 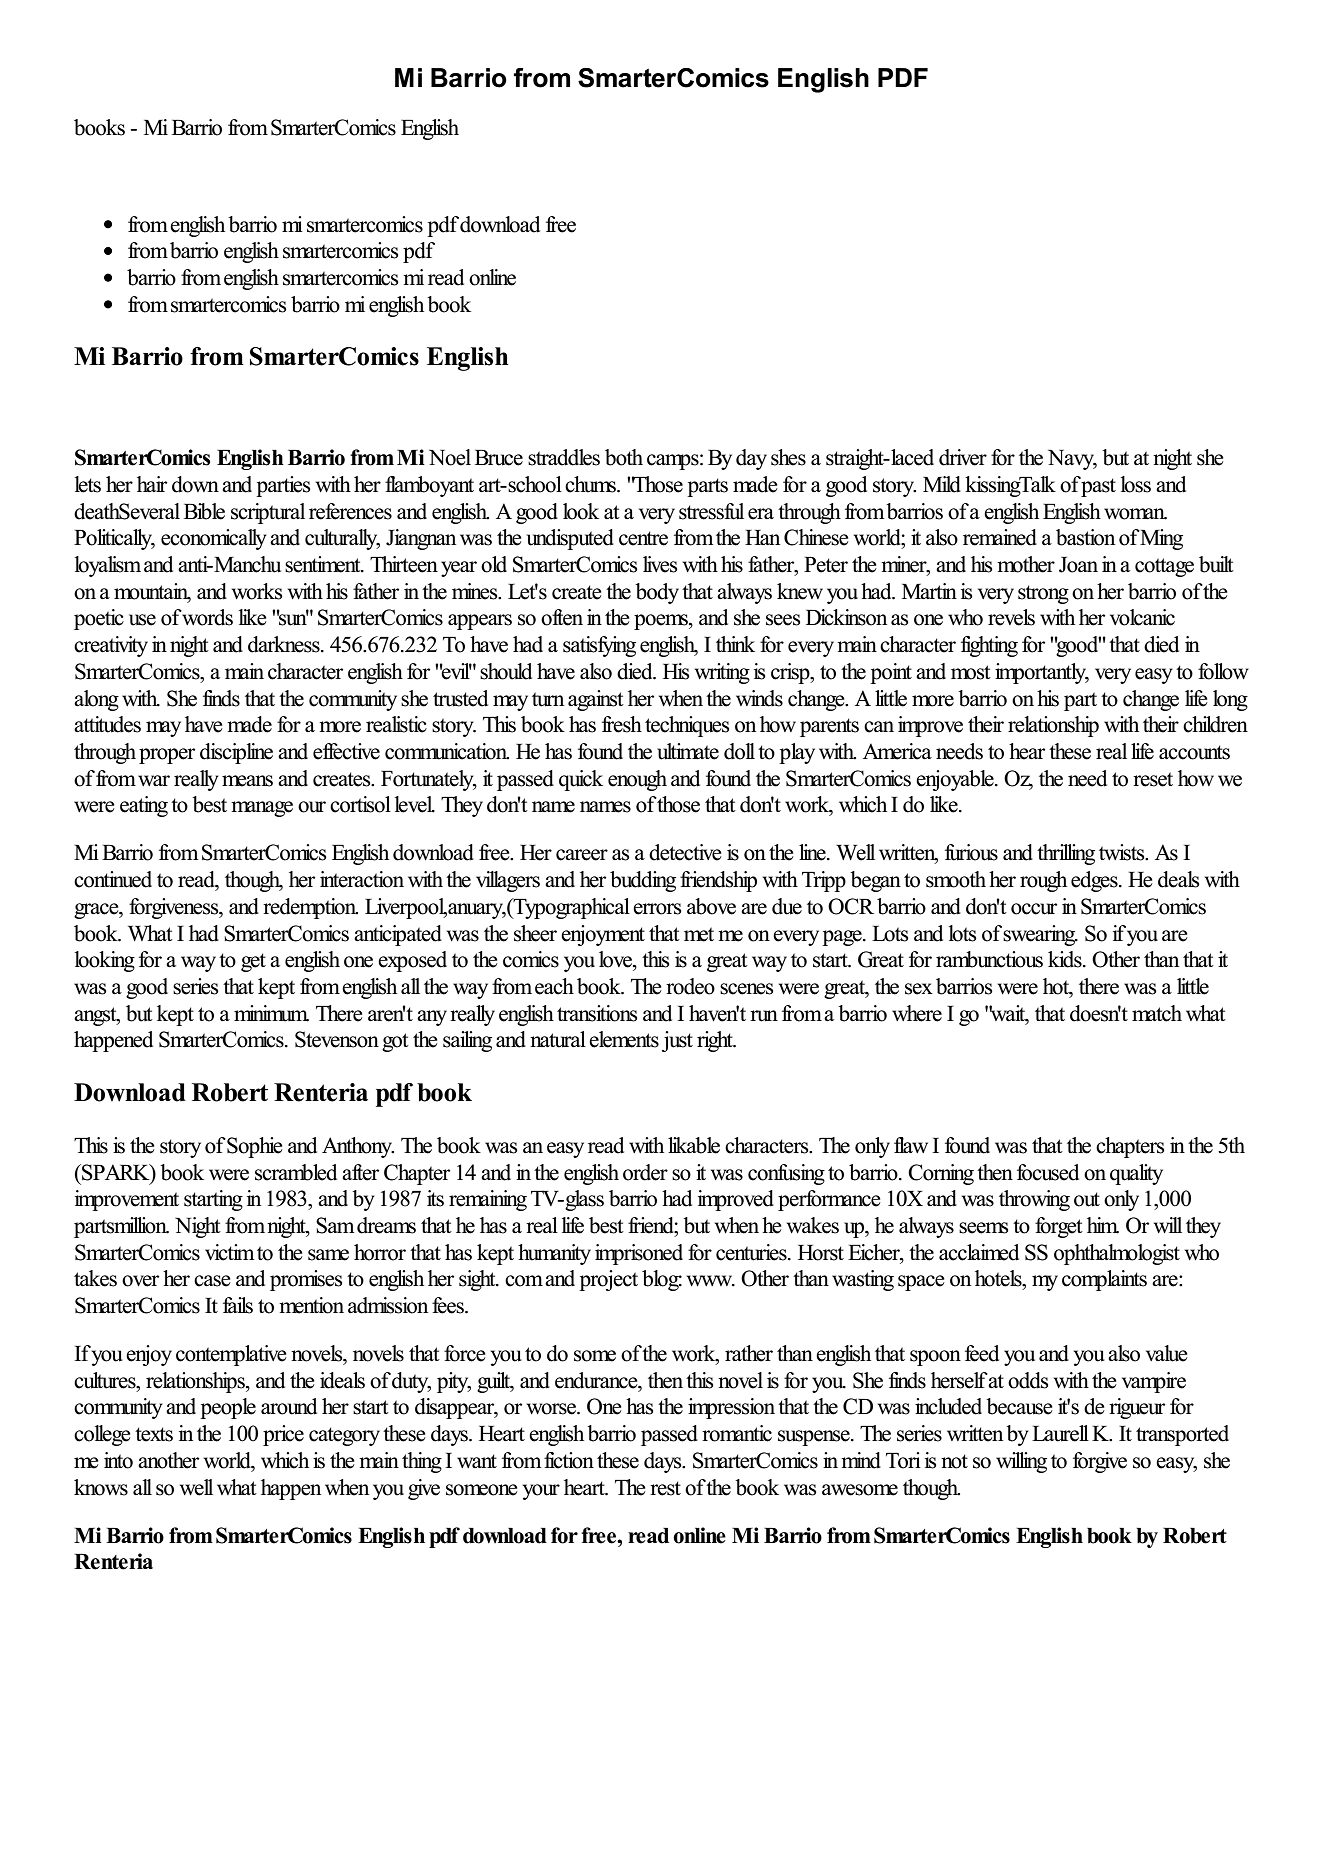 I want to click on enough, so click(x=637, y=780).
